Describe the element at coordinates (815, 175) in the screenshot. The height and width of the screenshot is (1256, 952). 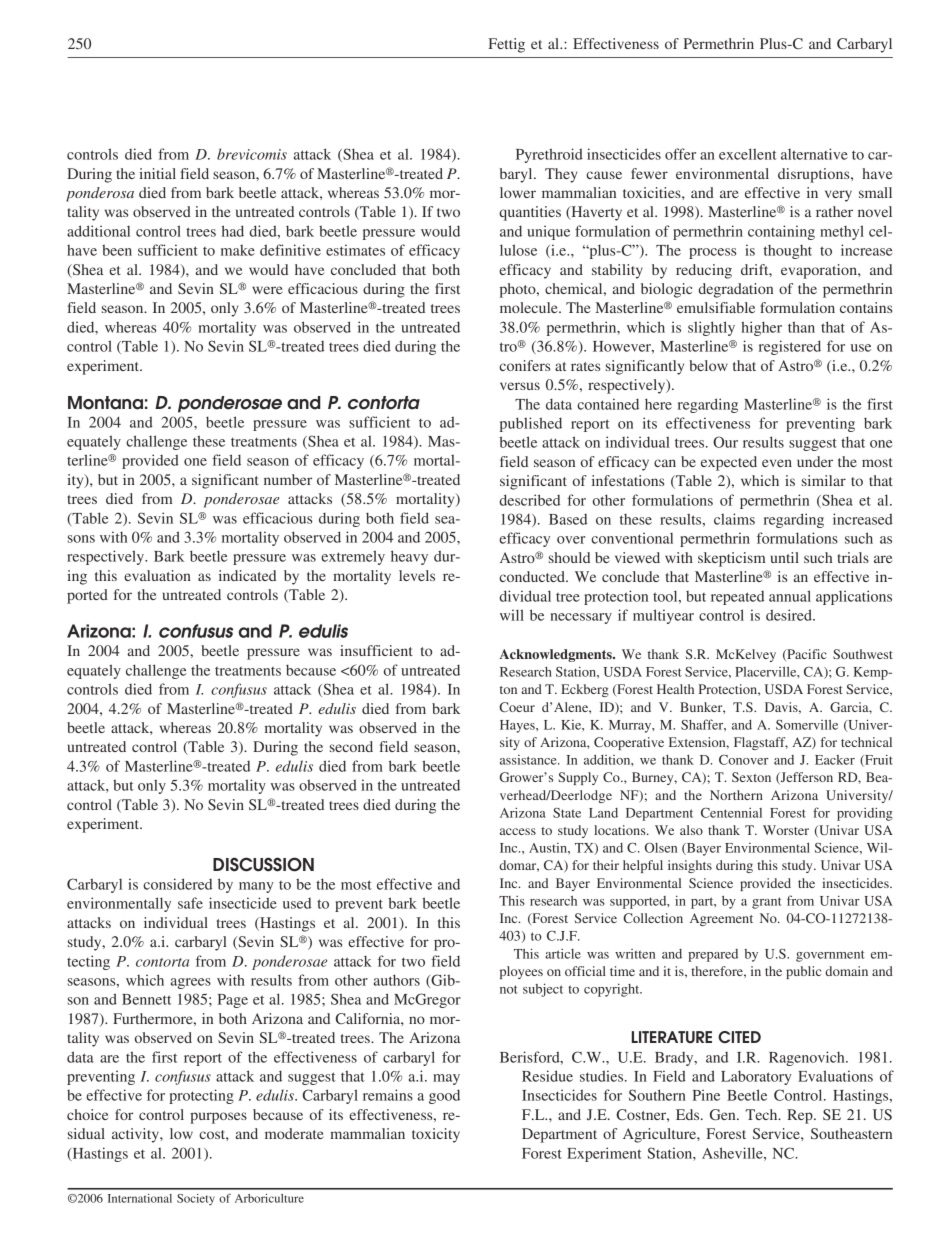
I see `disruptions` at that location.
